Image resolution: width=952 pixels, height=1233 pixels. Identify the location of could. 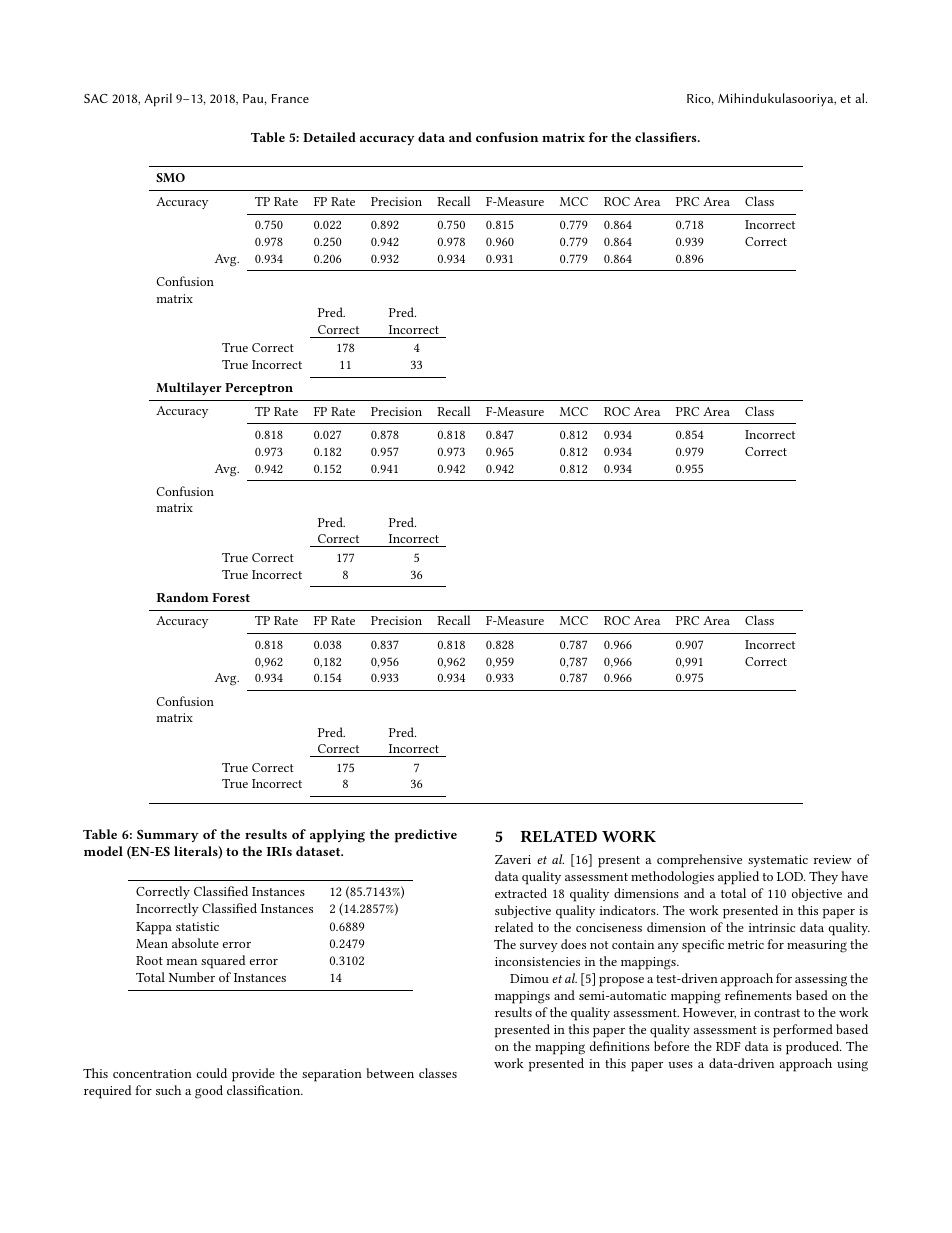
(212, 1073).
